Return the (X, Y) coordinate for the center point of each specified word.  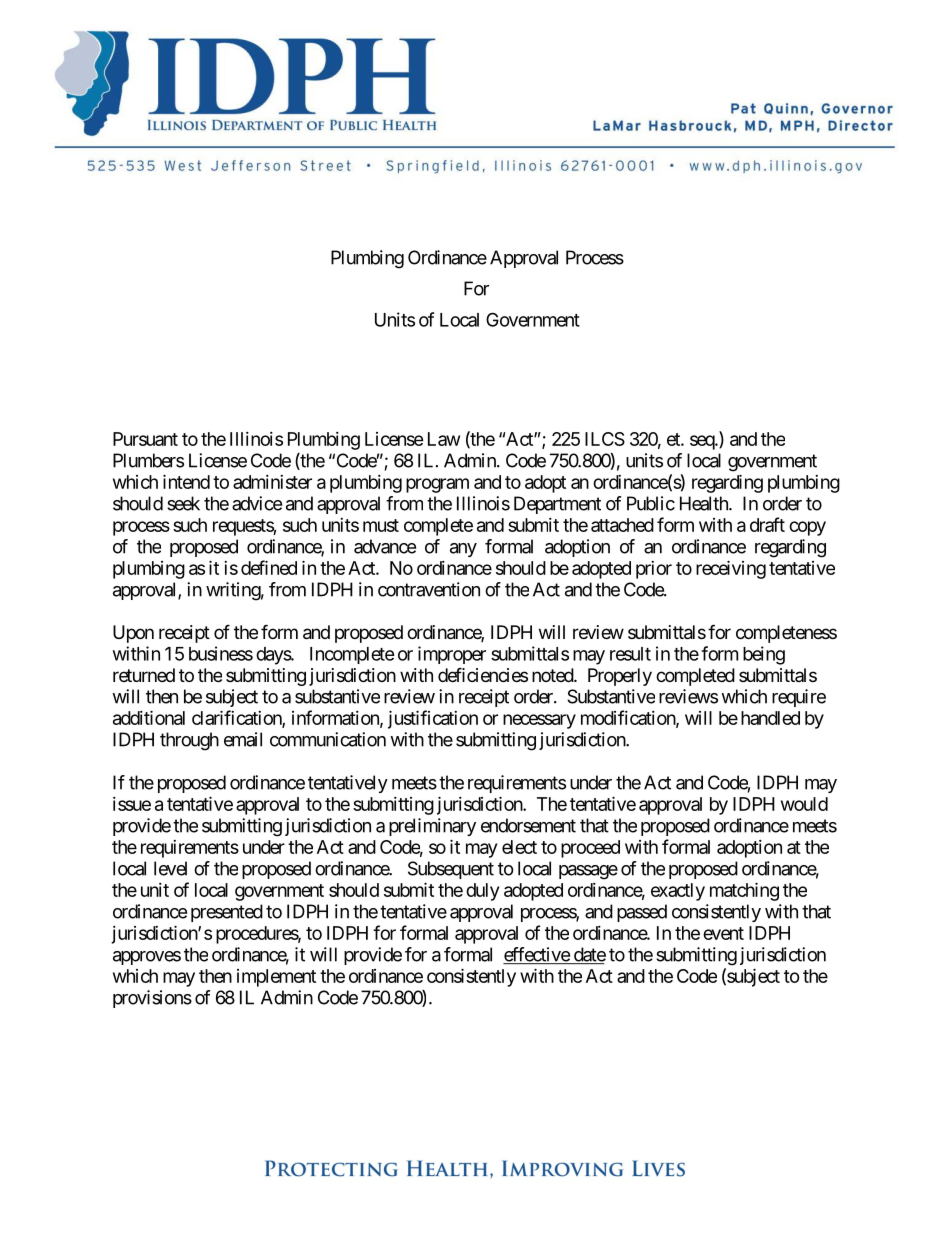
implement (276, 978)
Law (444, 439)
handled (770, 718)
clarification (237, 718)
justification (433, 719)
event (723, 933)
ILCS (605, 439)
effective (537, 955)
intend (186, 481)
